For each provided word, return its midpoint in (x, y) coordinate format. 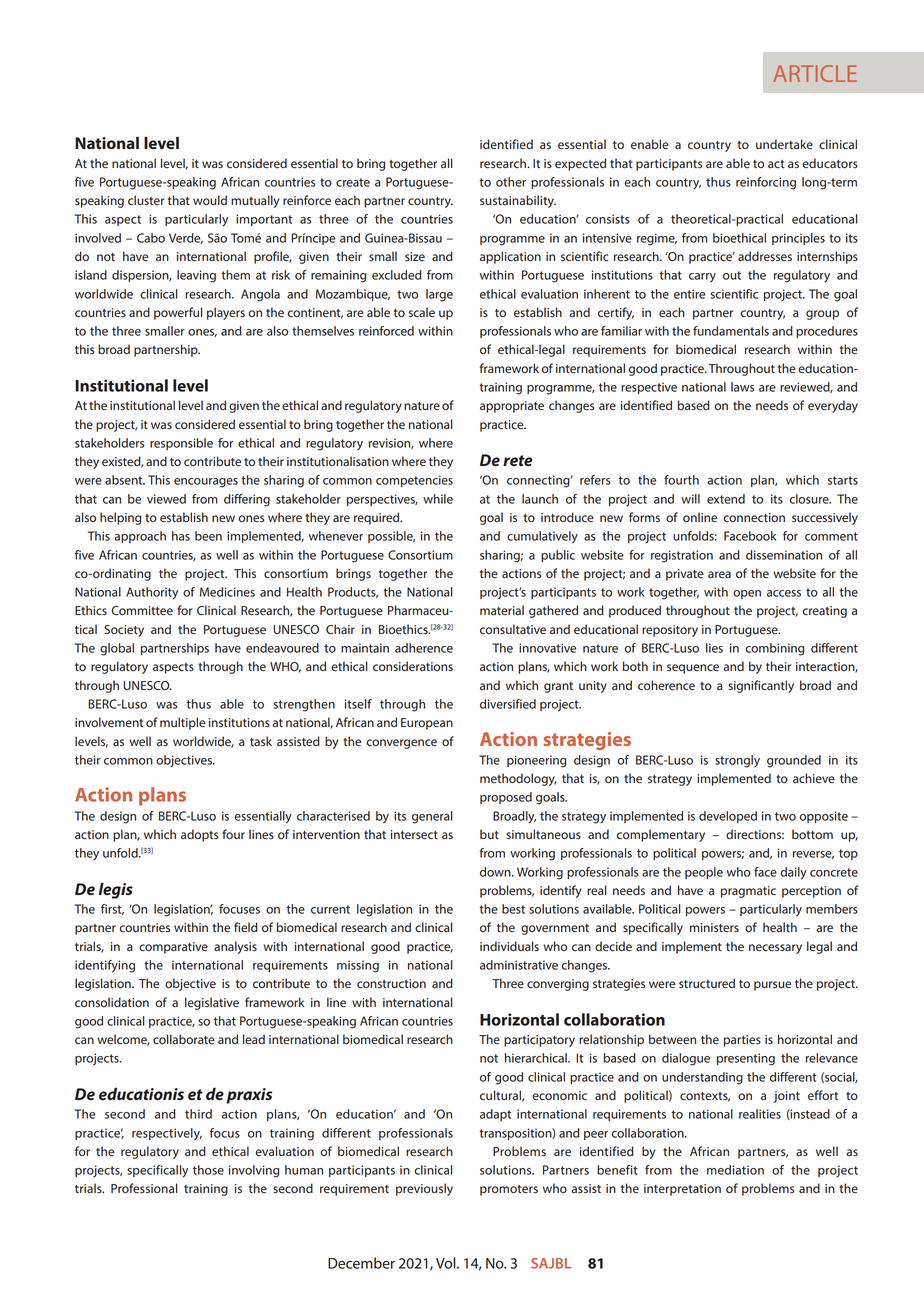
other (511, 182)
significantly (761, 686)
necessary (775, 949)
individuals (509, 946)
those (208, 1170)
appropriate (512, 407)
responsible (181, 444)
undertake (784, 144)
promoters (509, 1190)
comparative (173, 948)
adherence (424, 648)
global (117, 649)
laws (743, 387)
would (210, 200)
